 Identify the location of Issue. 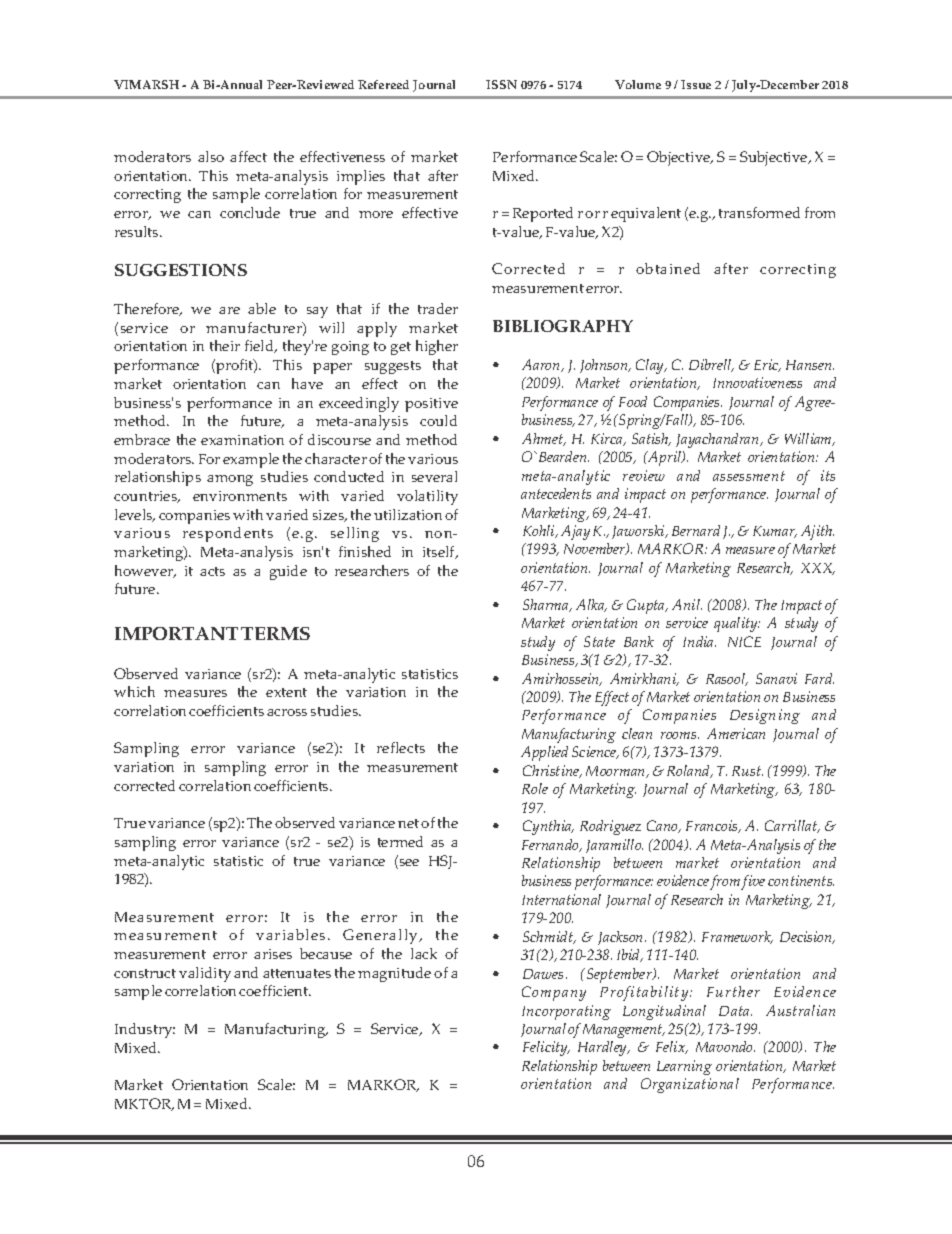
(696, 84).
